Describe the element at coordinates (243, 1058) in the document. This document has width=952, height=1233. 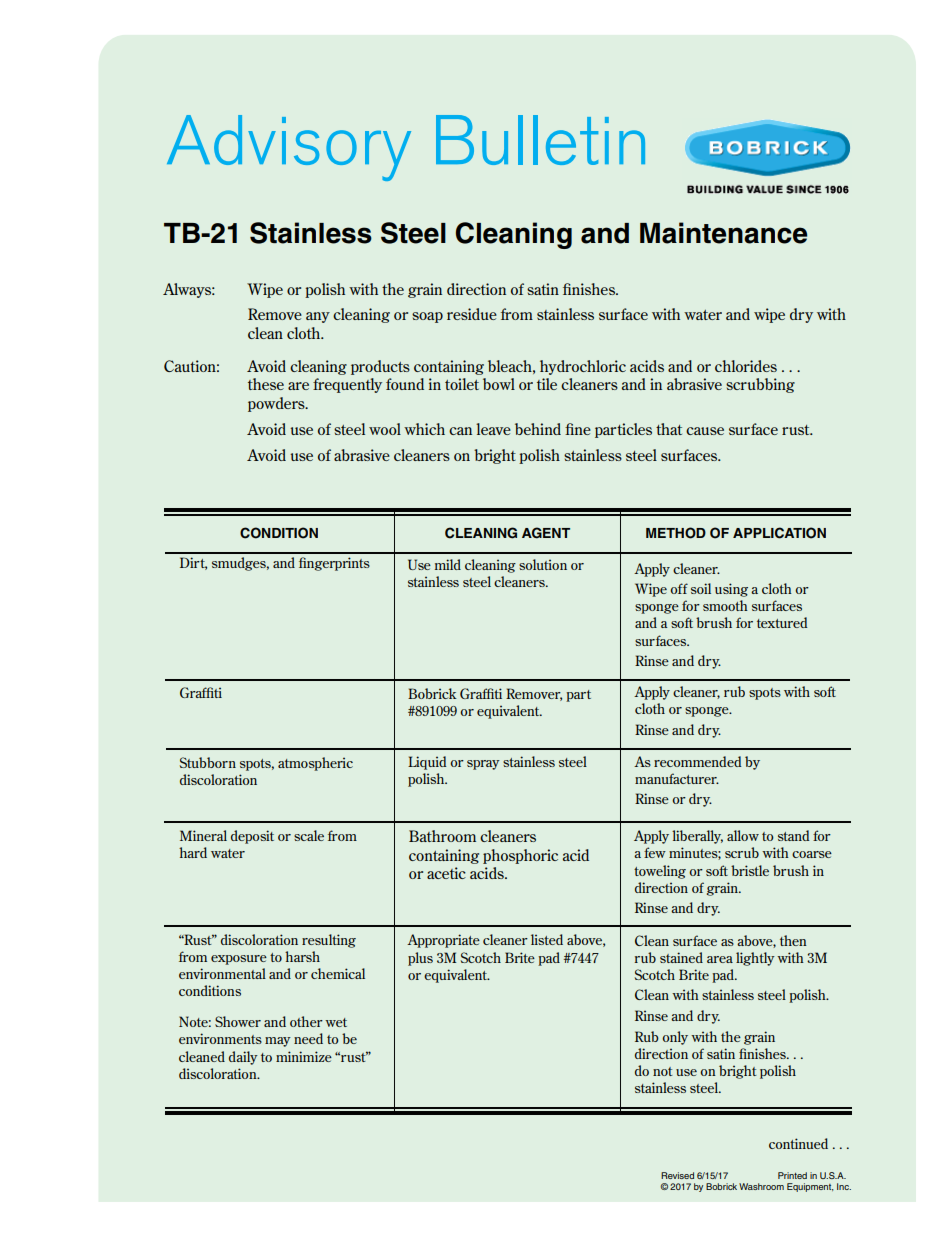
I see `daily` at that location.
